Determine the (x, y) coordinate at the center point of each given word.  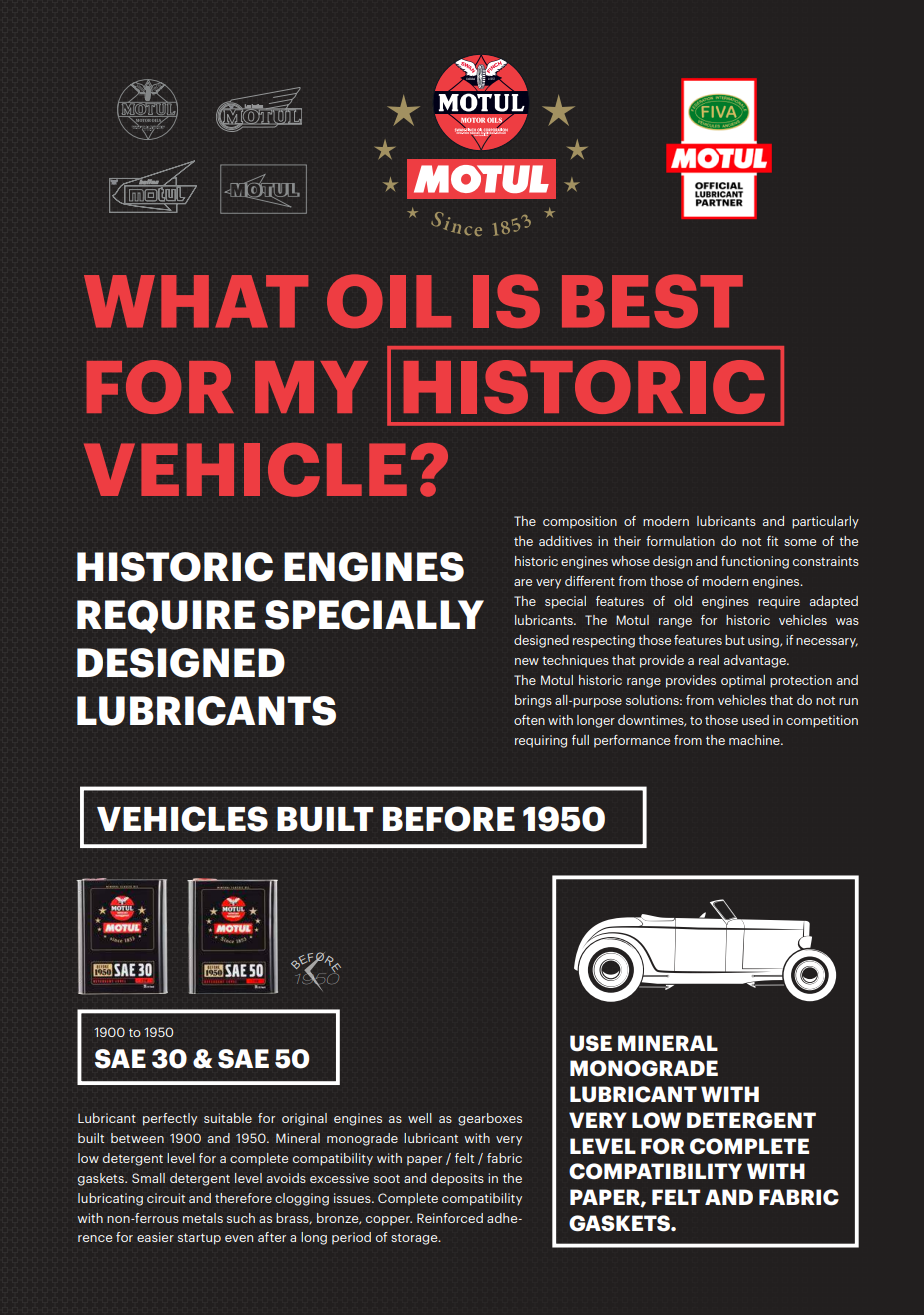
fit (772, 541)
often (529, 720)
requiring (541, 741)
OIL (389, 301)
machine (755, 740)
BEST (652, 301)
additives (565, 541)
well (420, 1118)
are (523, 582)
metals (203, 1218)
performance (632, 741)
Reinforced (450, 1218)
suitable (228, 1118)
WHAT (196, 301)
